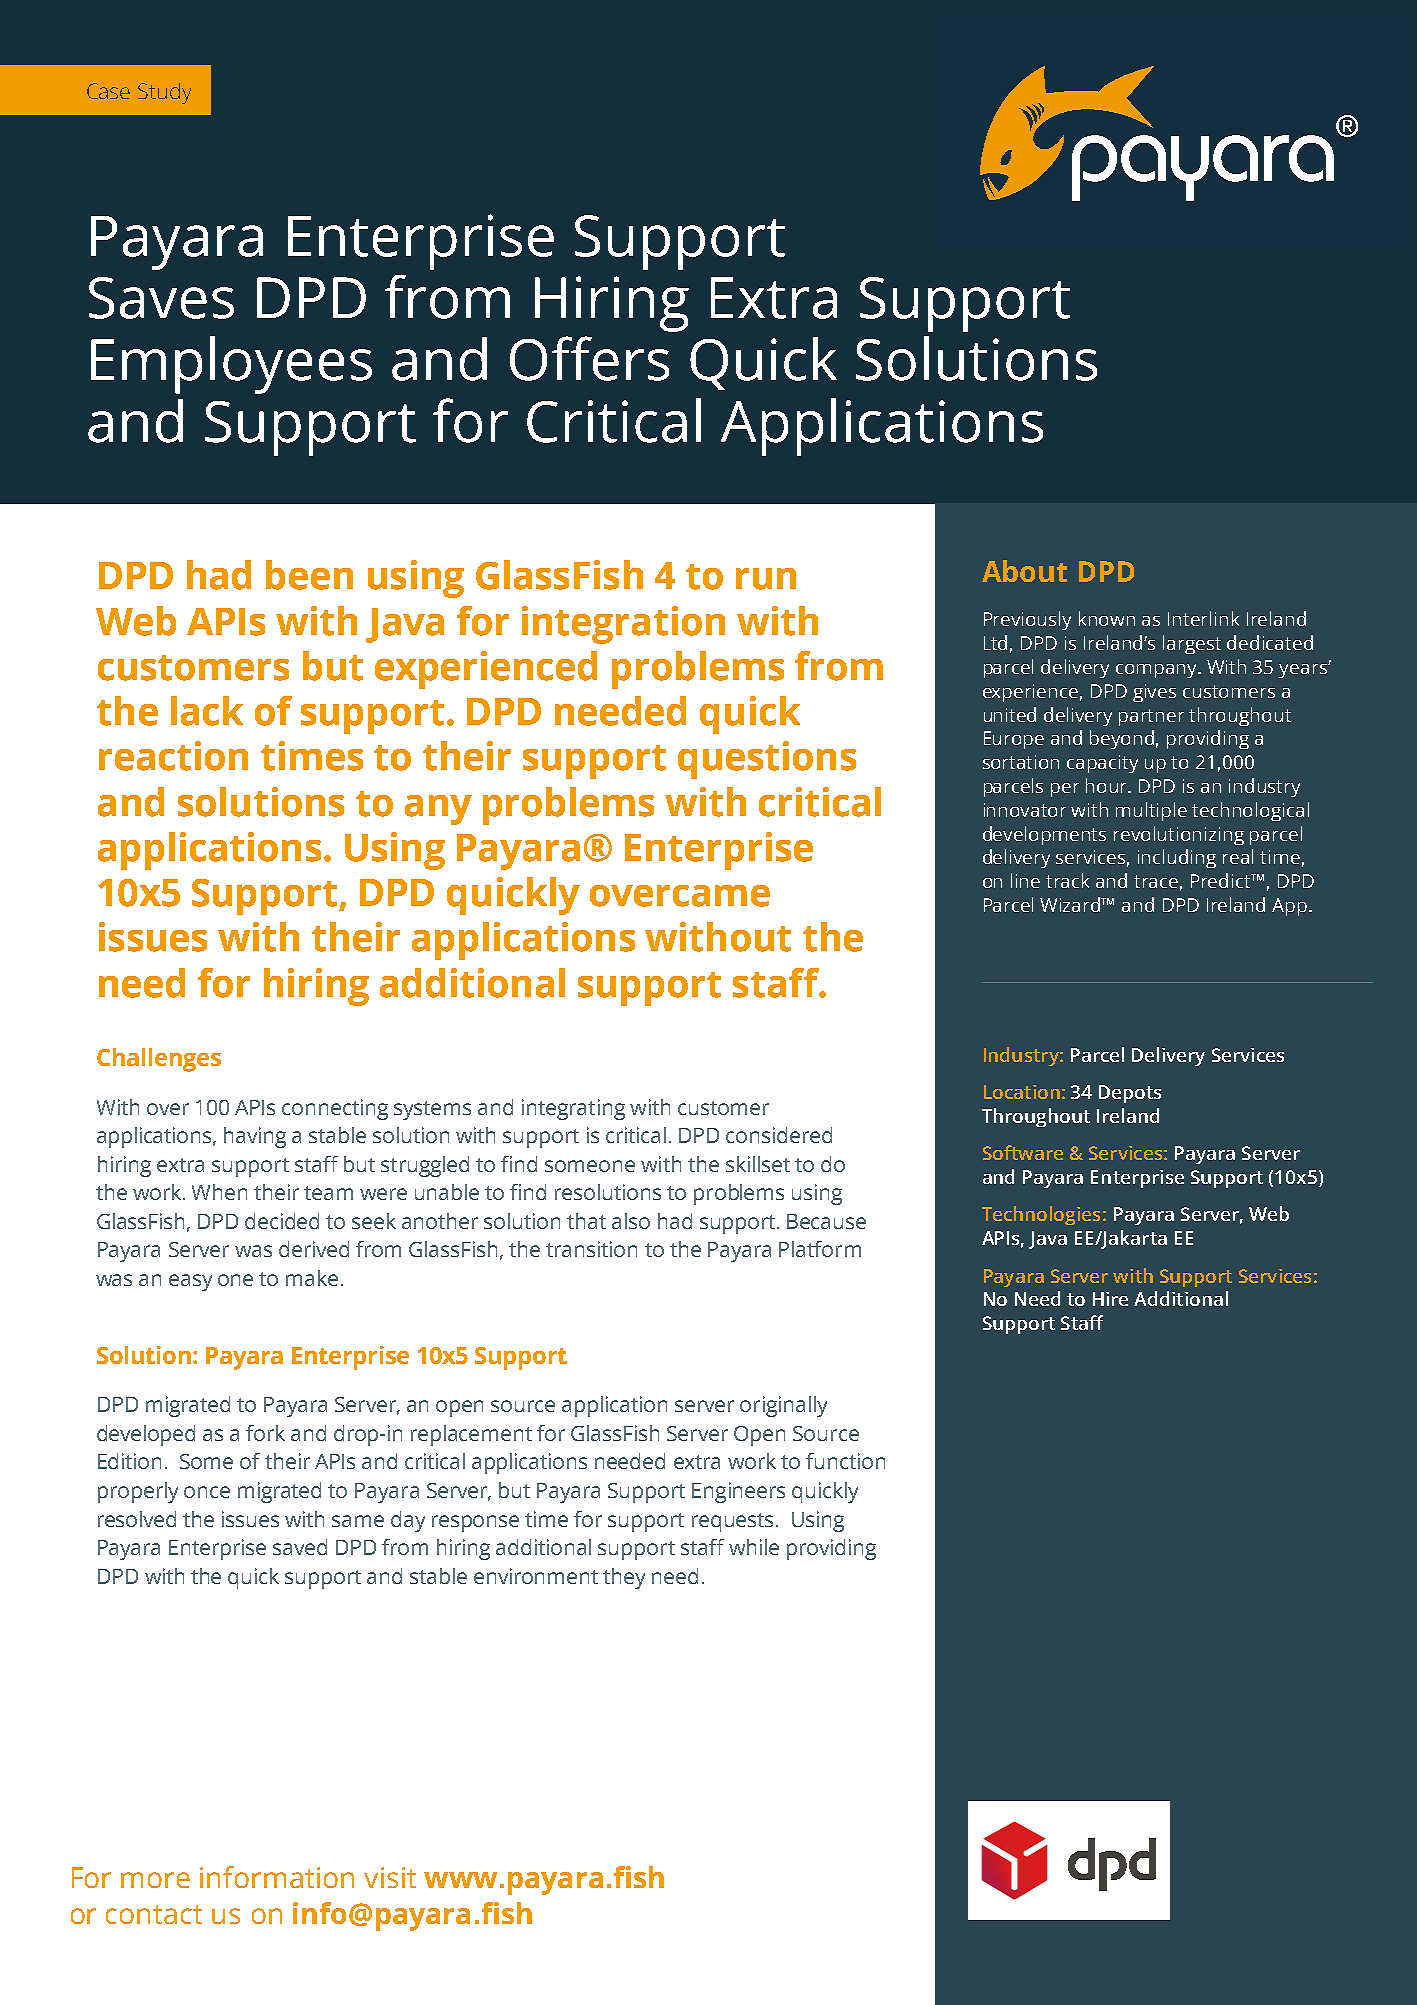 The width and height of the screenshot is (1417, 2005). Describe the element at coordinates (164, 93) in the screenshot. I see `Study` at that location.
